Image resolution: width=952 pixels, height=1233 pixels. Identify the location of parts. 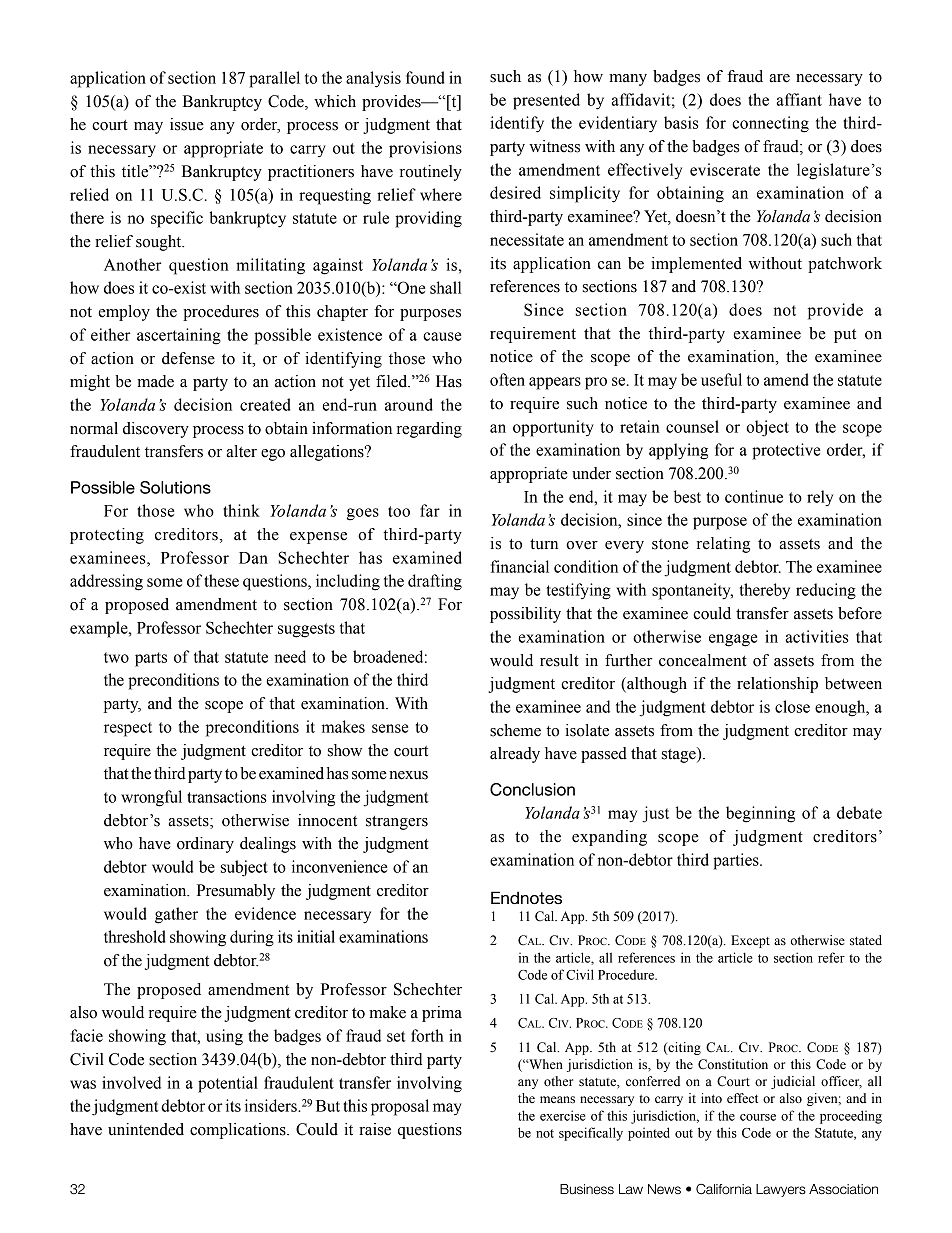
(151, 659).
